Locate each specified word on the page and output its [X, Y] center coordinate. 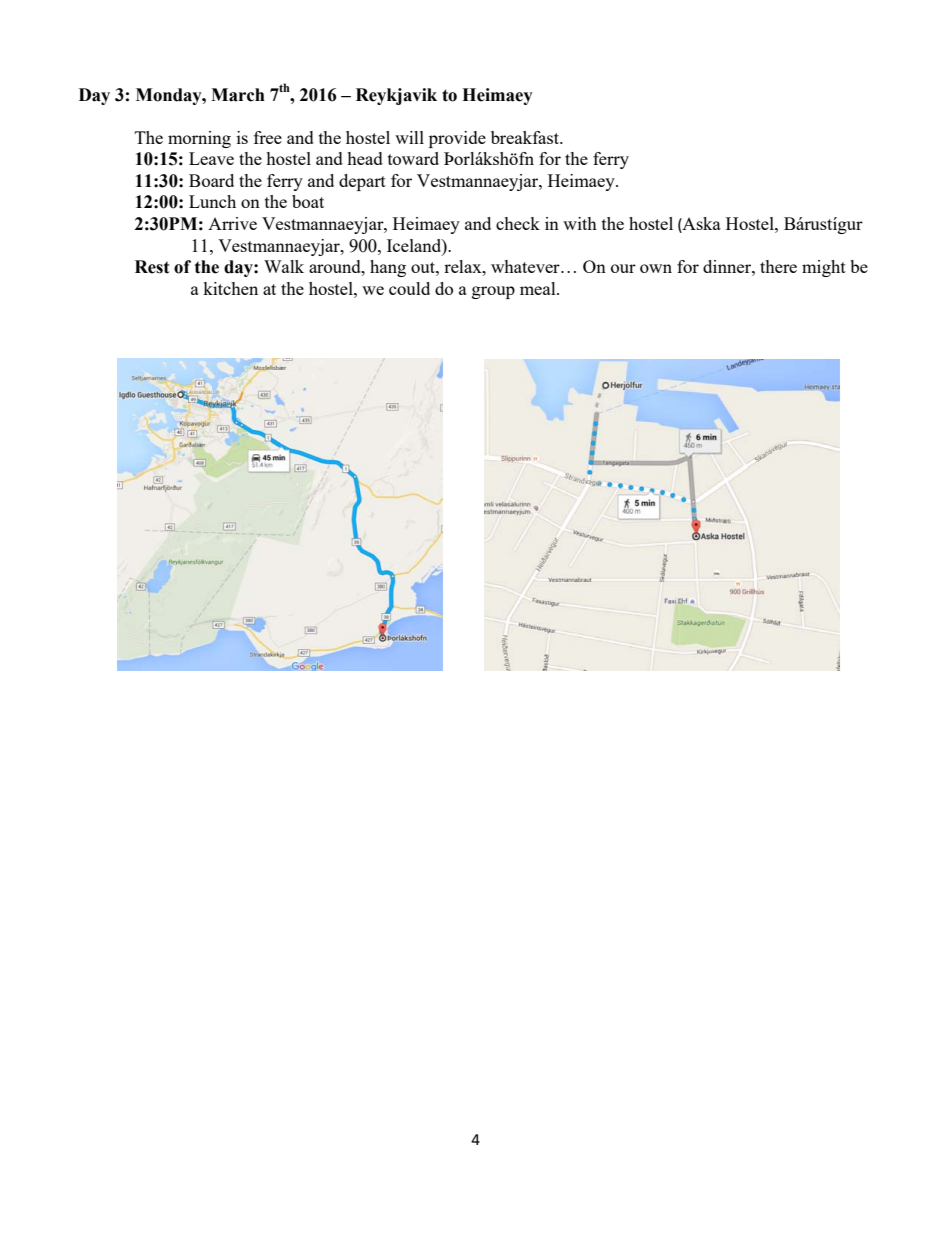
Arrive [232, 223]
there [778, 266]
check [518, 223]
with [580, 223]
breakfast [526, 137]
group [493, 292]
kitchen [230, 288]
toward [413, 158]
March [238, 95]
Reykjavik [396, 96]
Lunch [212, 201]
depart [362, 182]
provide [457, 139]
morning [199, 139]
